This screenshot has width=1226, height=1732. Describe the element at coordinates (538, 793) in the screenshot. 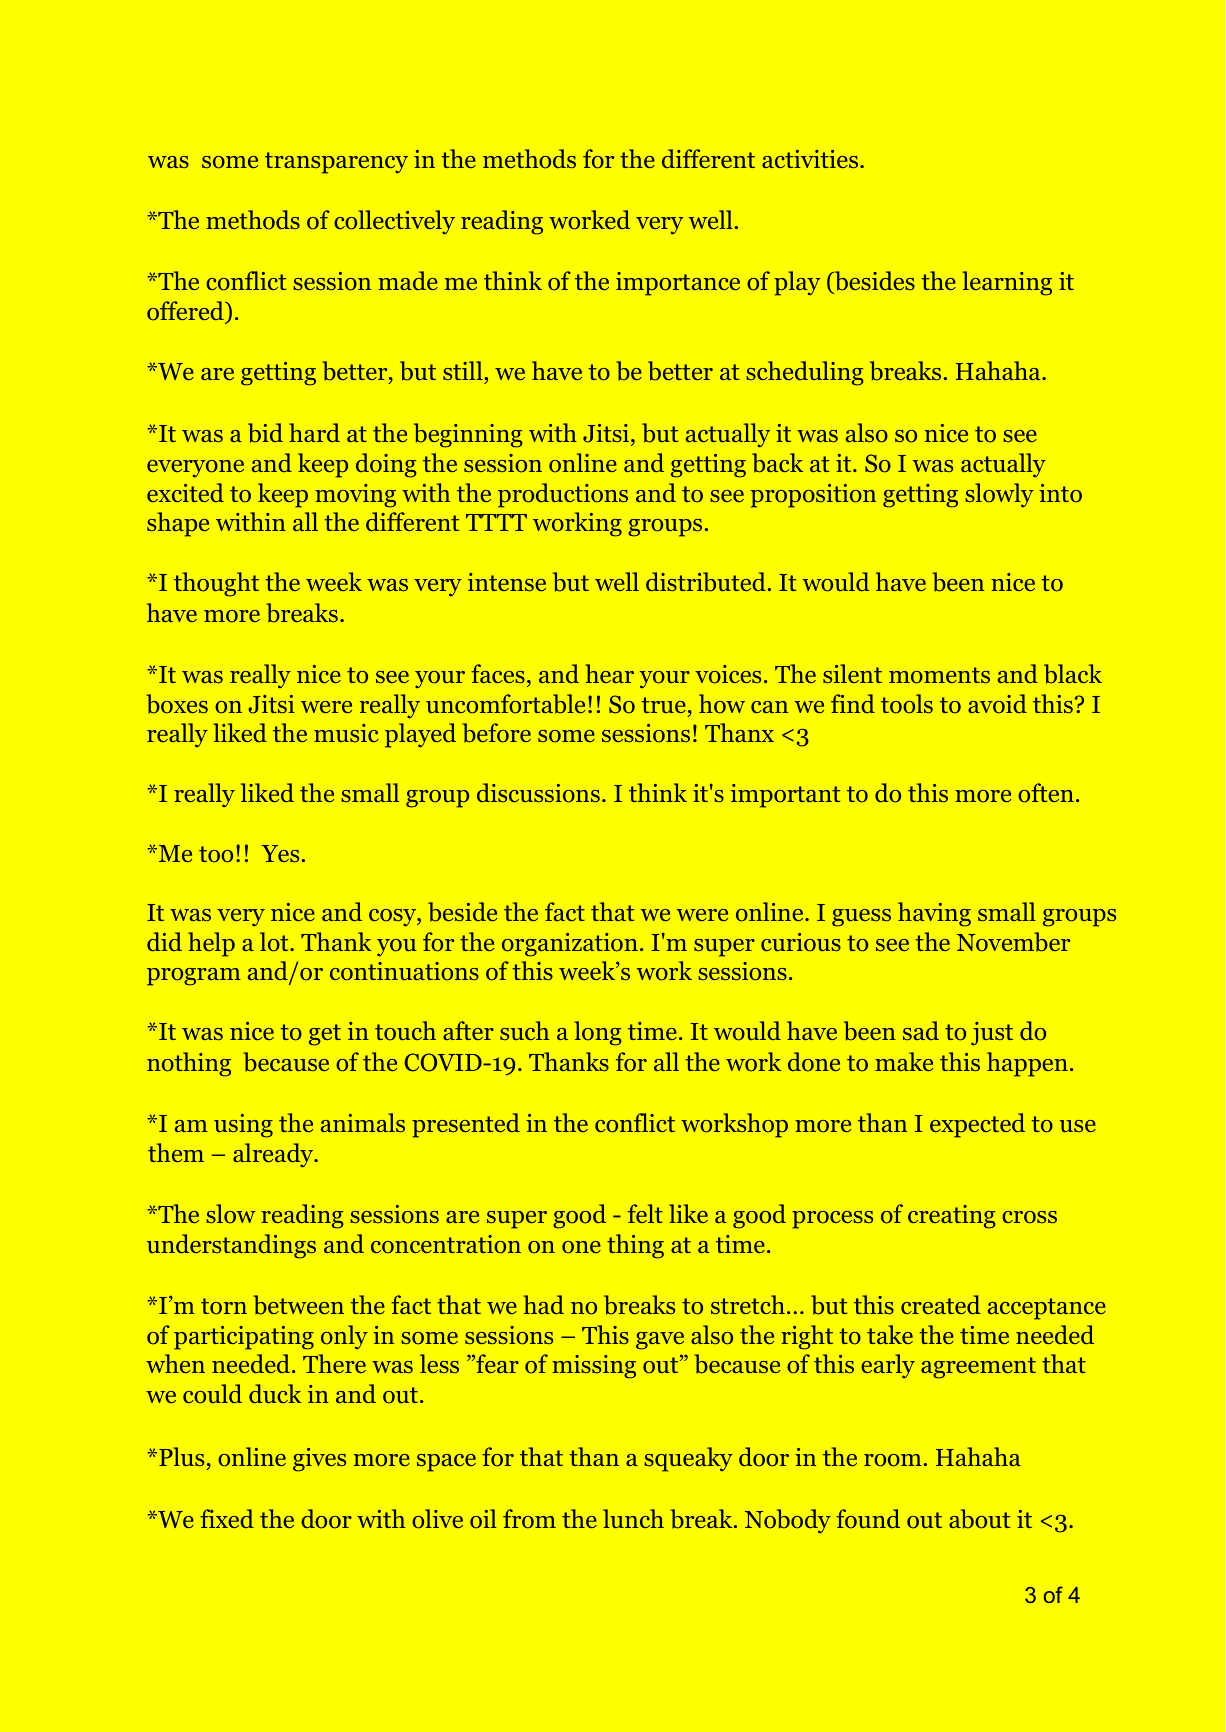

I see `discussions` at that location.
